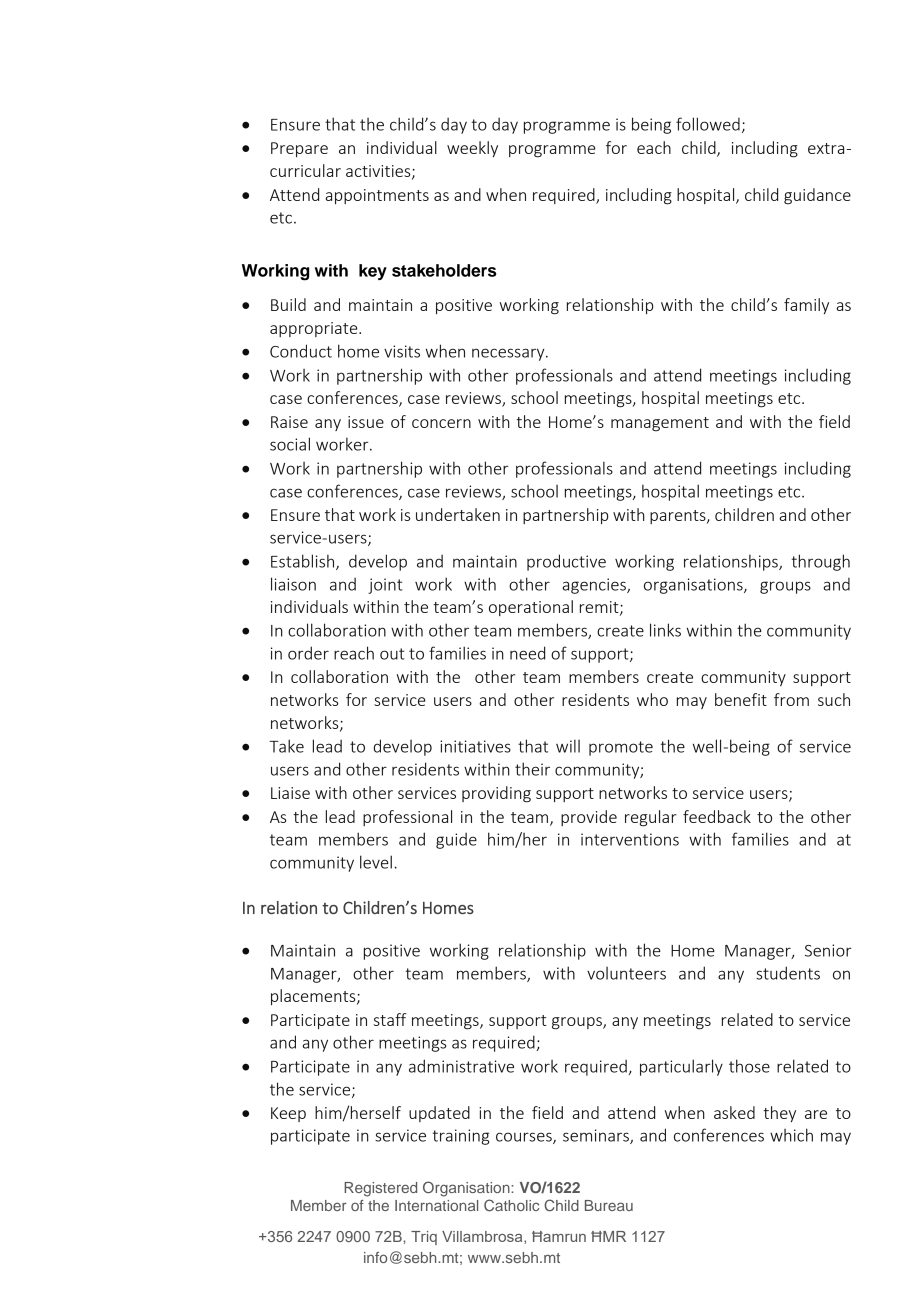 The width and height of the screenshot is (924, 1308). Describe the element at coordinates (791, 699) in the screenshot. I see `from` at that location.
